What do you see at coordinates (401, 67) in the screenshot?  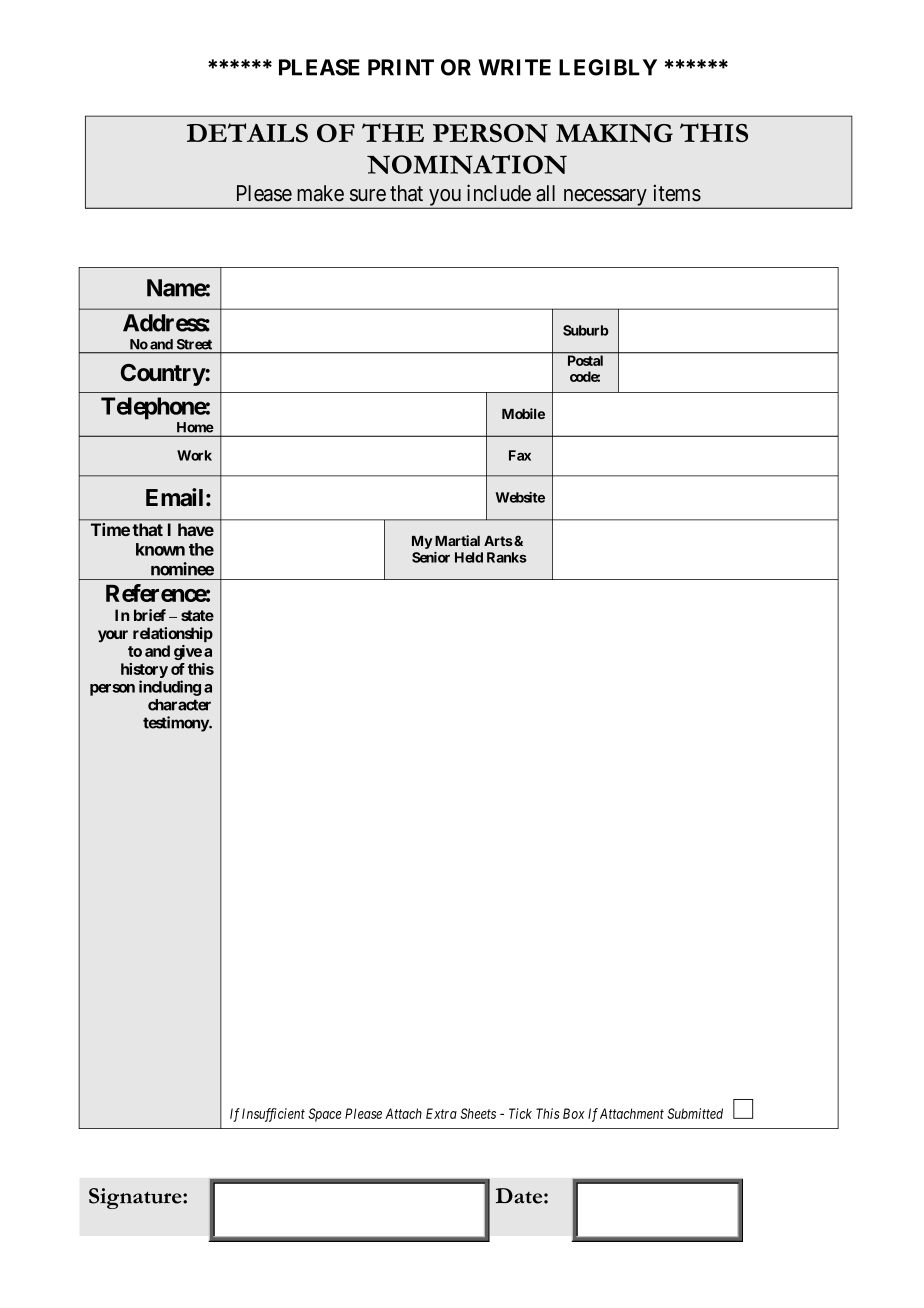 I see `PRINT` at bounding box center [401, 67].
